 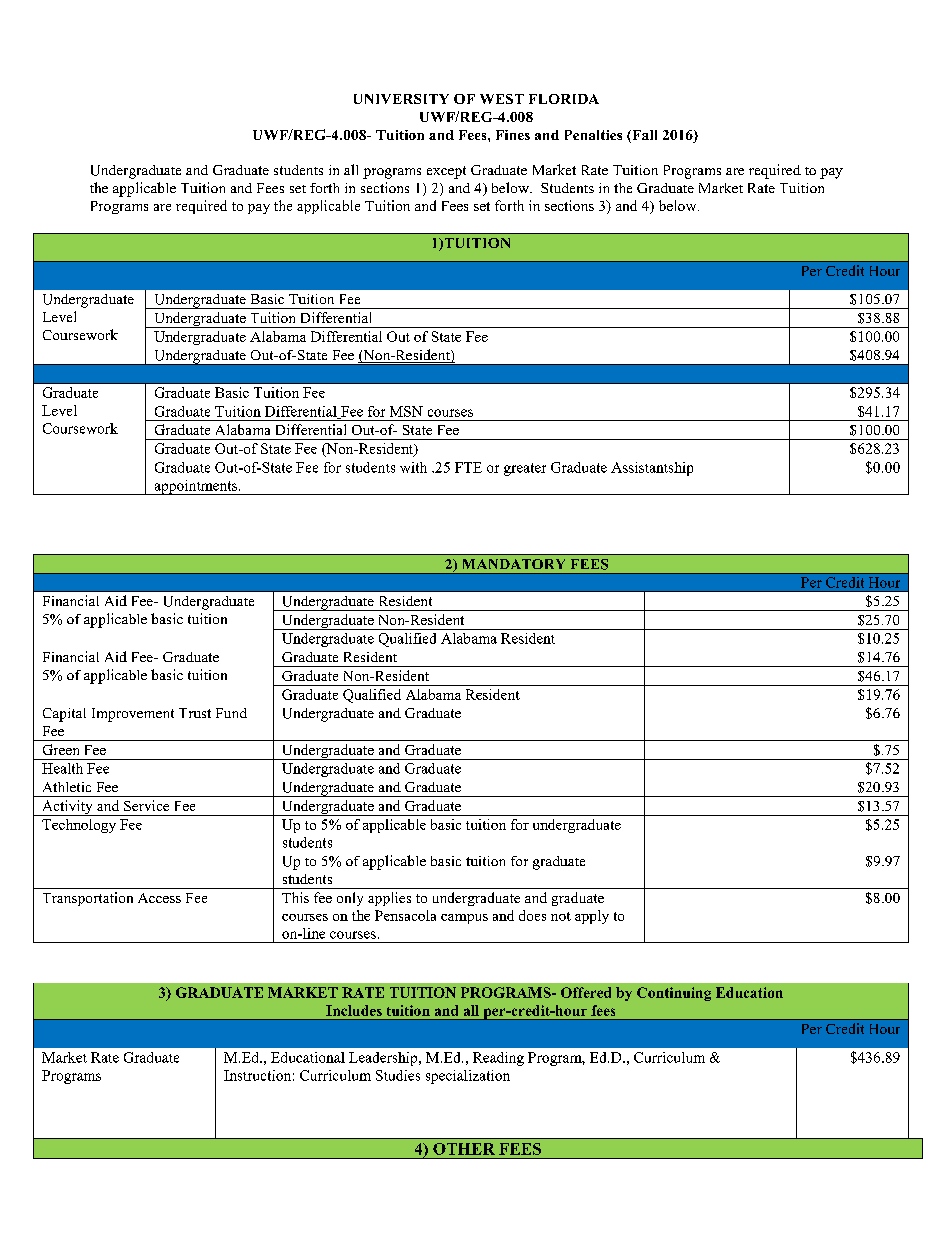 I want to click on UNIVERSITY, so click(x=401, y=99).
